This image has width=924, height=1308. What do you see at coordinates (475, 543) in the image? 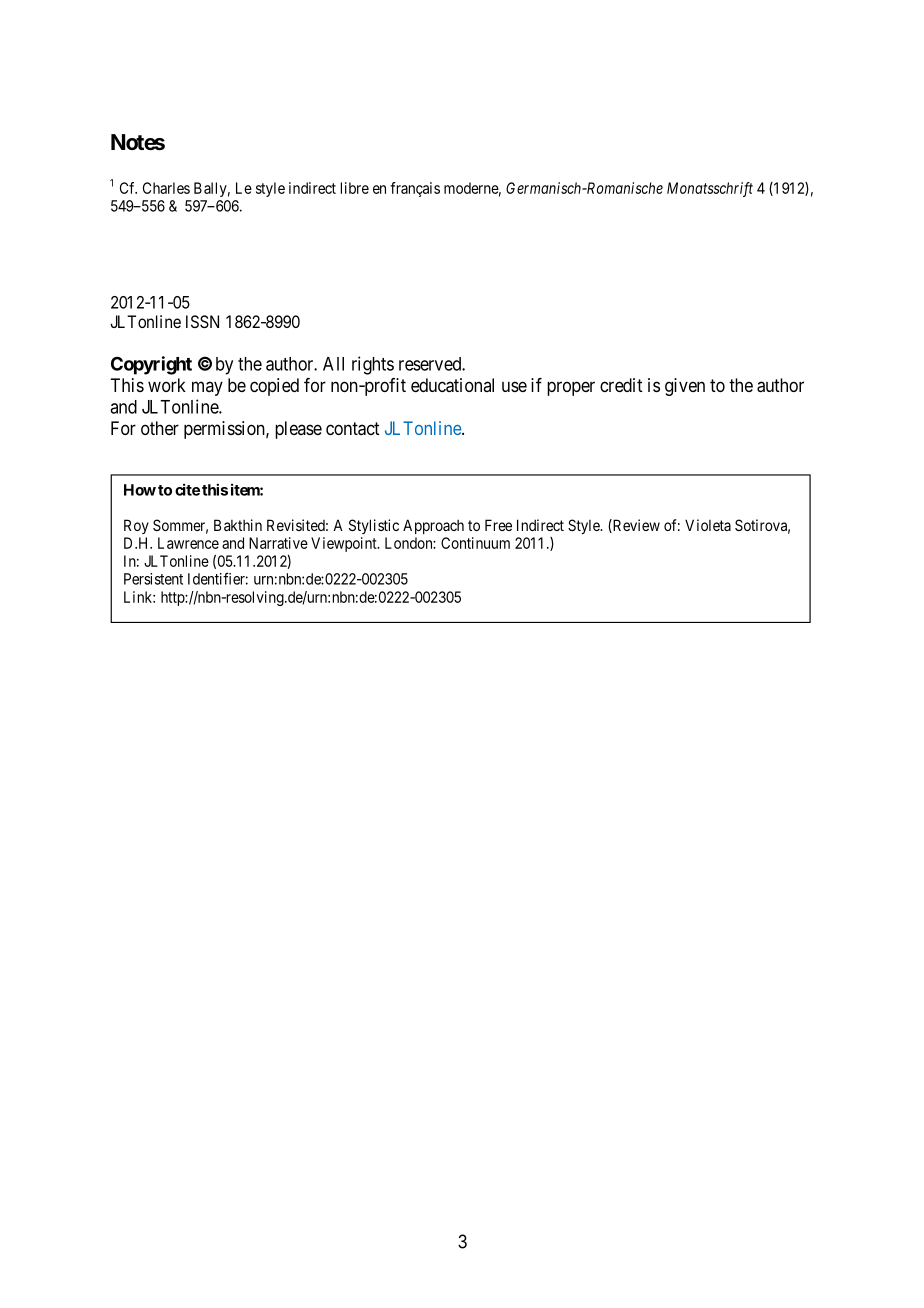
I see `Continuum` at bounding box center [475, 543].
